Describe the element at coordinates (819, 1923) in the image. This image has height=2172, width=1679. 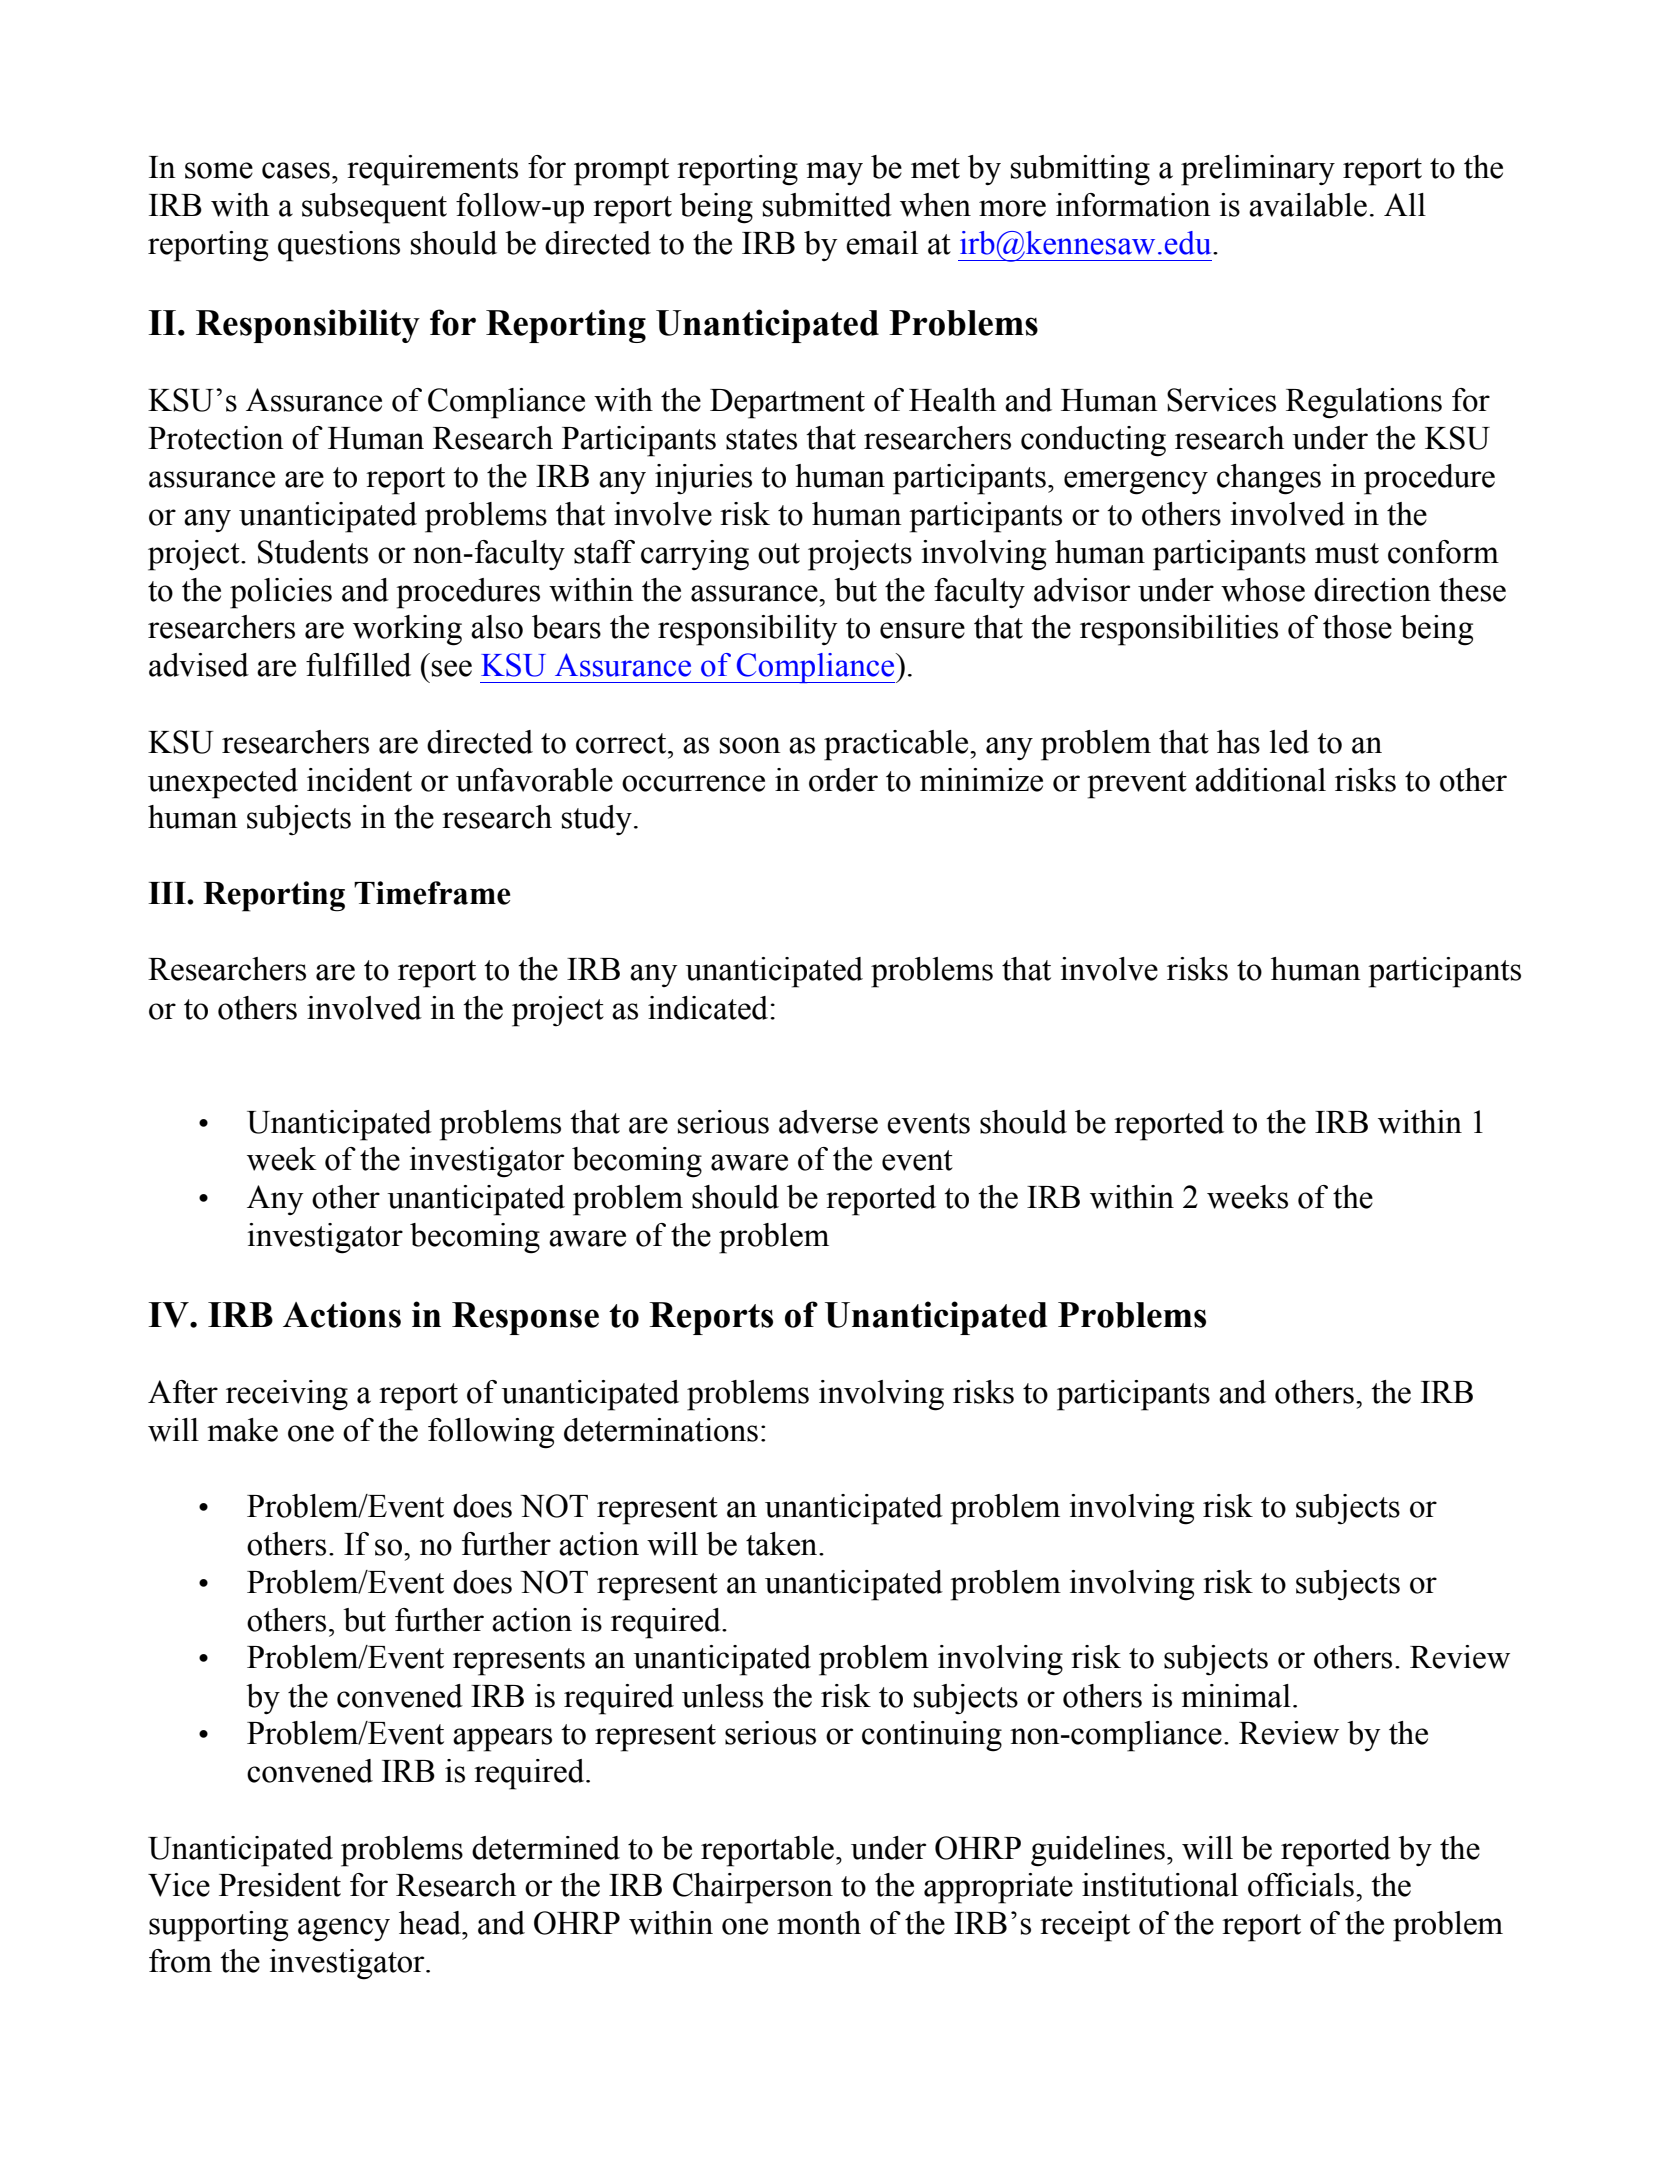
I see `month` at that location.
